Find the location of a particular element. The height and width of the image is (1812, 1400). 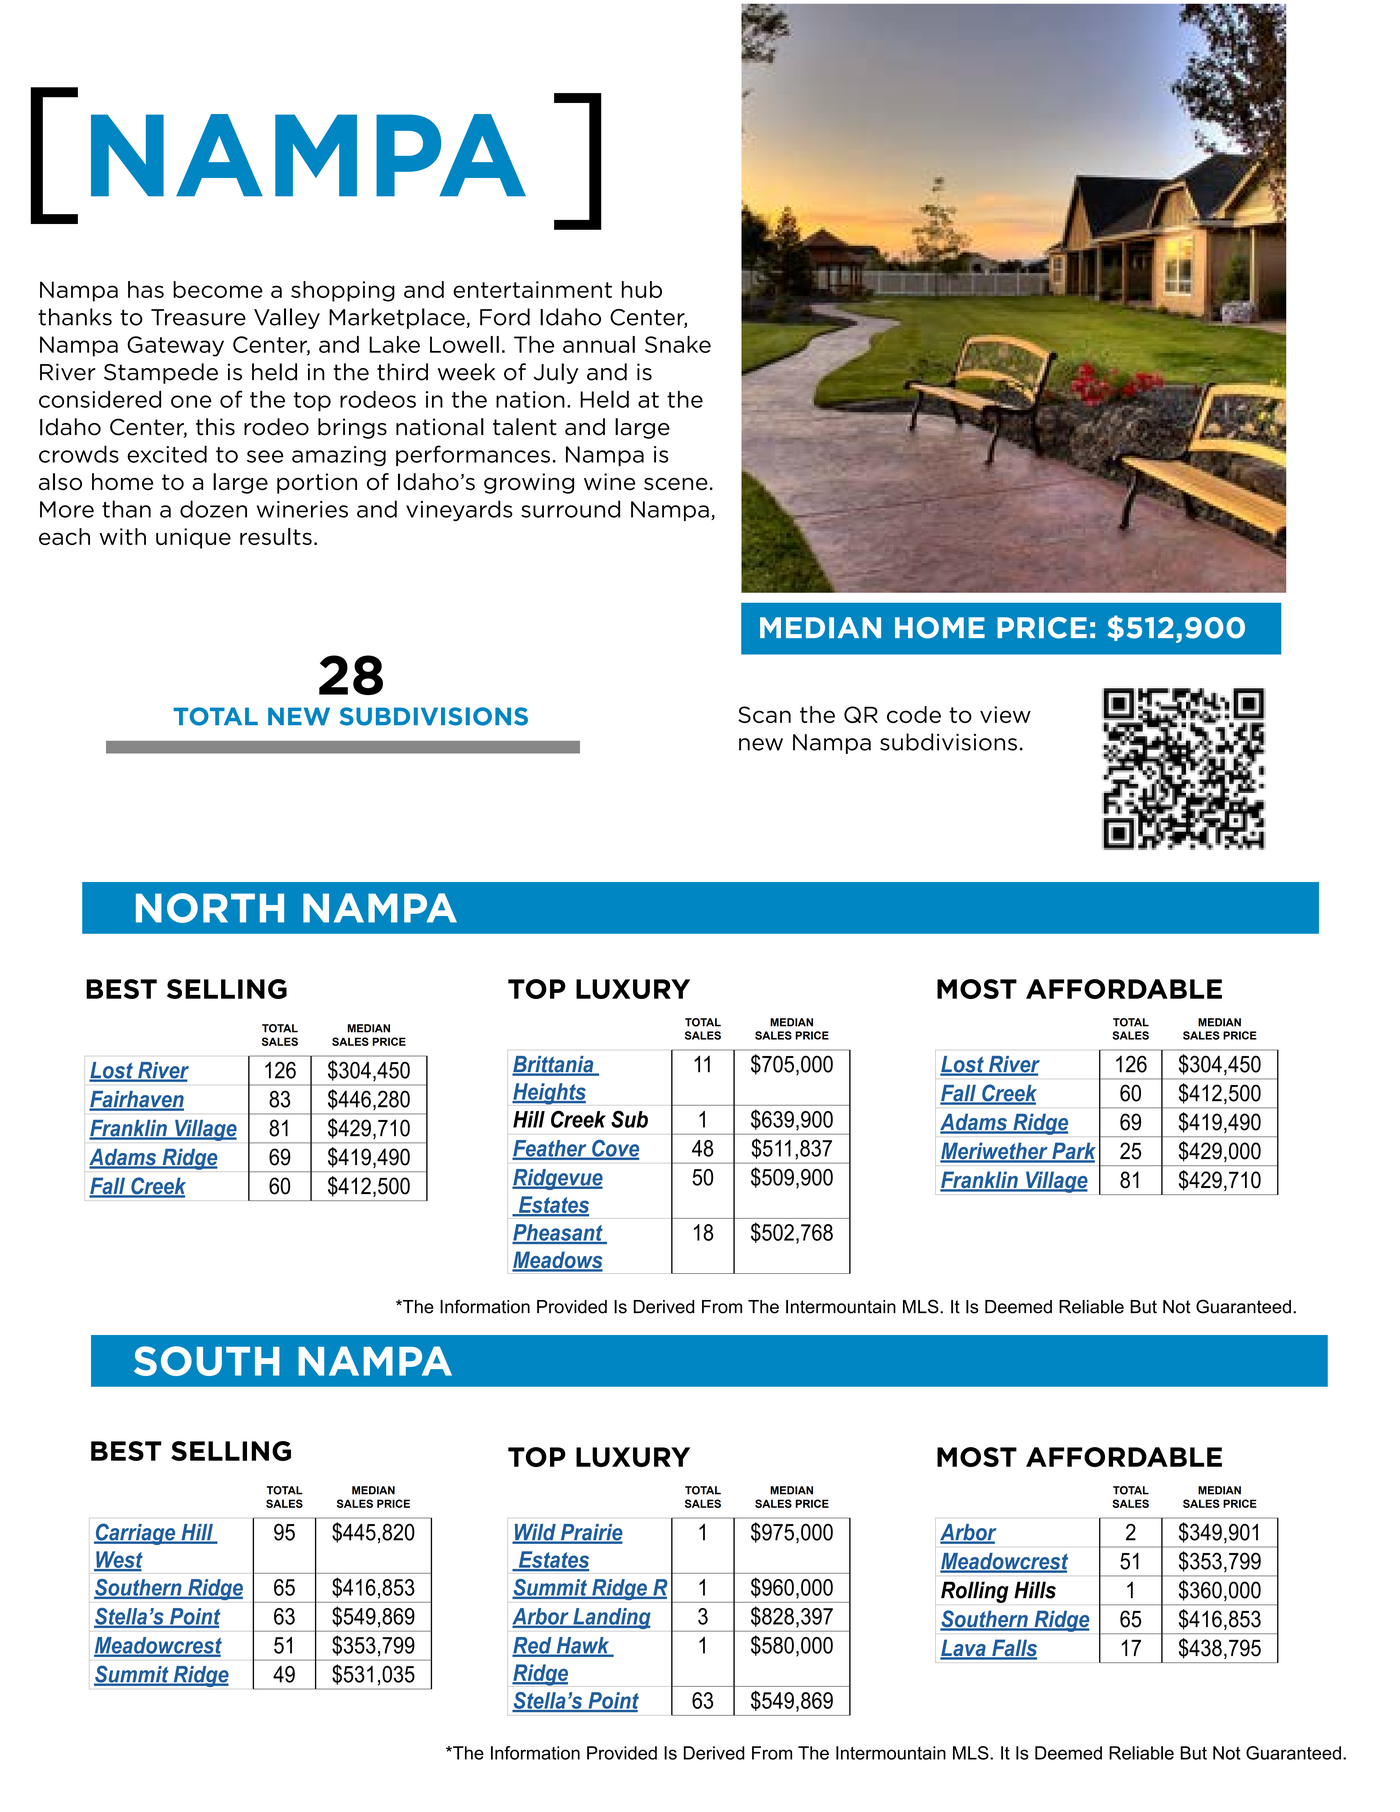

Carriage is located at coordinates (136, 1534).
